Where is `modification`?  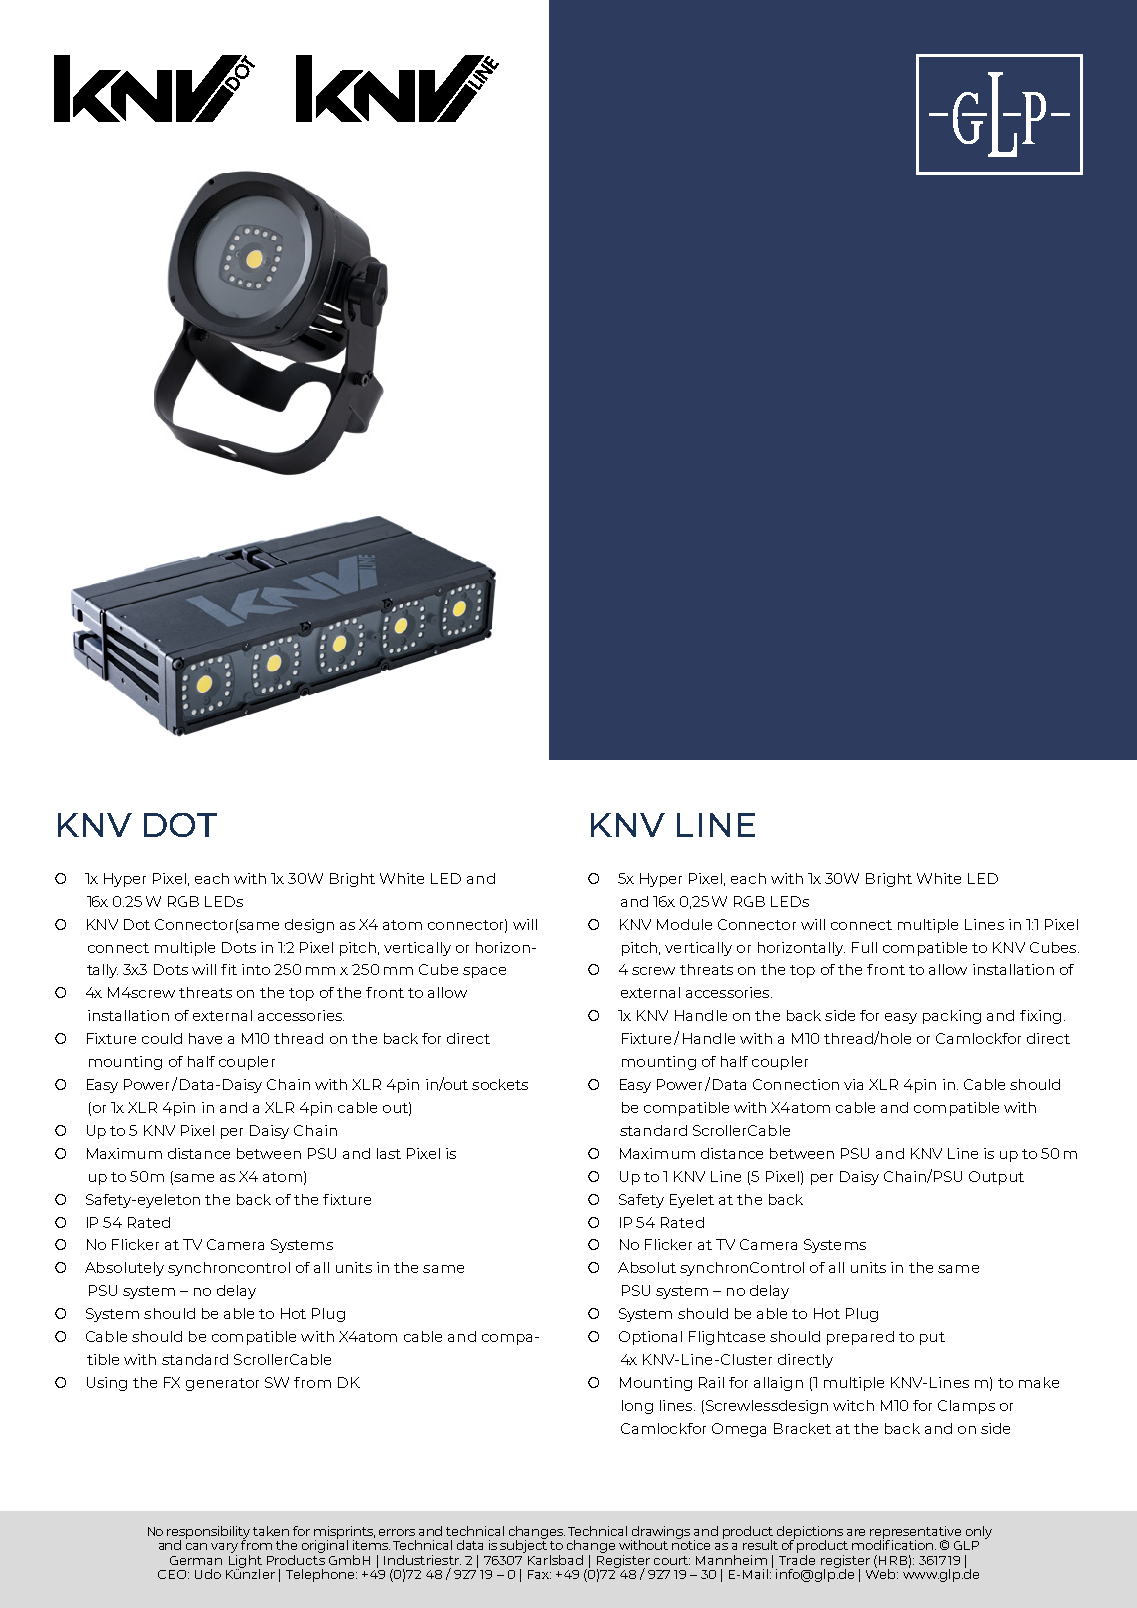 modification is located at coordinates (892, 1544).
